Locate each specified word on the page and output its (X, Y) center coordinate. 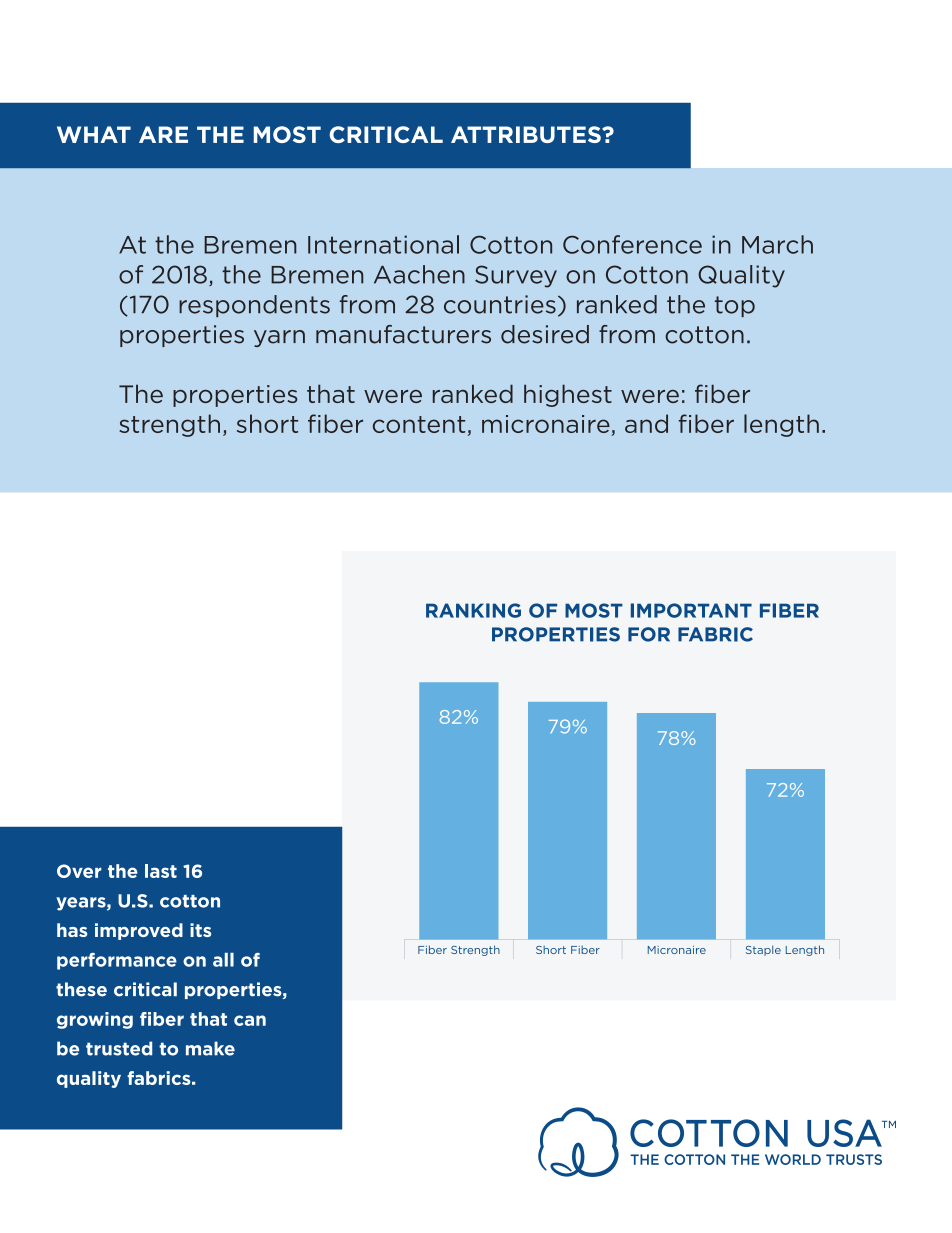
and (646, 423)
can (250, 1020)
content (419, 424)
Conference (632, 244)
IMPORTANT (691, 610)
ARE (163, 134)
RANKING (473, 610)
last (161, 871)
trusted (119, 1048)
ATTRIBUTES (527, 134)
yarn (279, 338)
